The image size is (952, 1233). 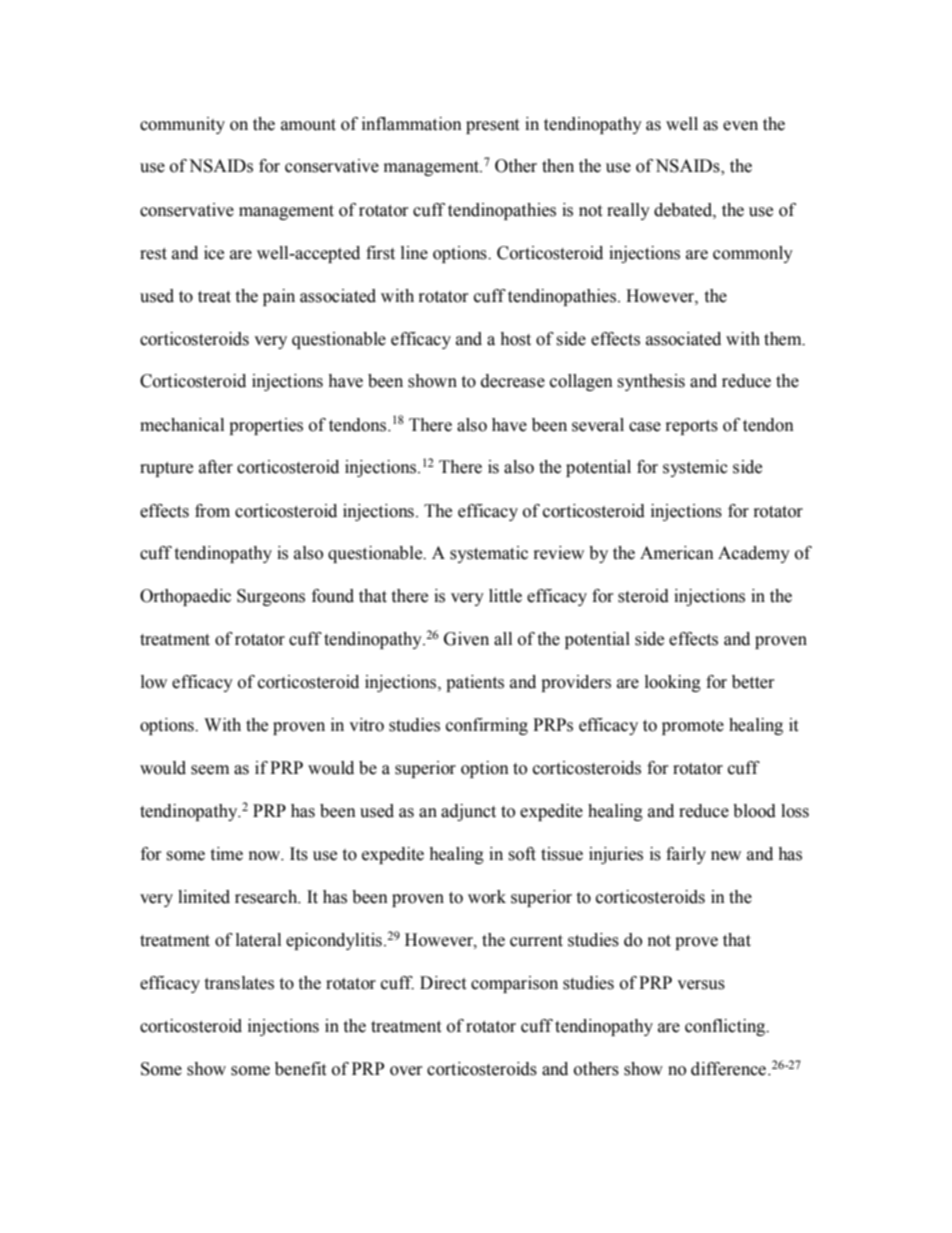 What do you see at coordinates (300, 1069) in the page?
I see `benefit` at bounding box center [300, 1069].
